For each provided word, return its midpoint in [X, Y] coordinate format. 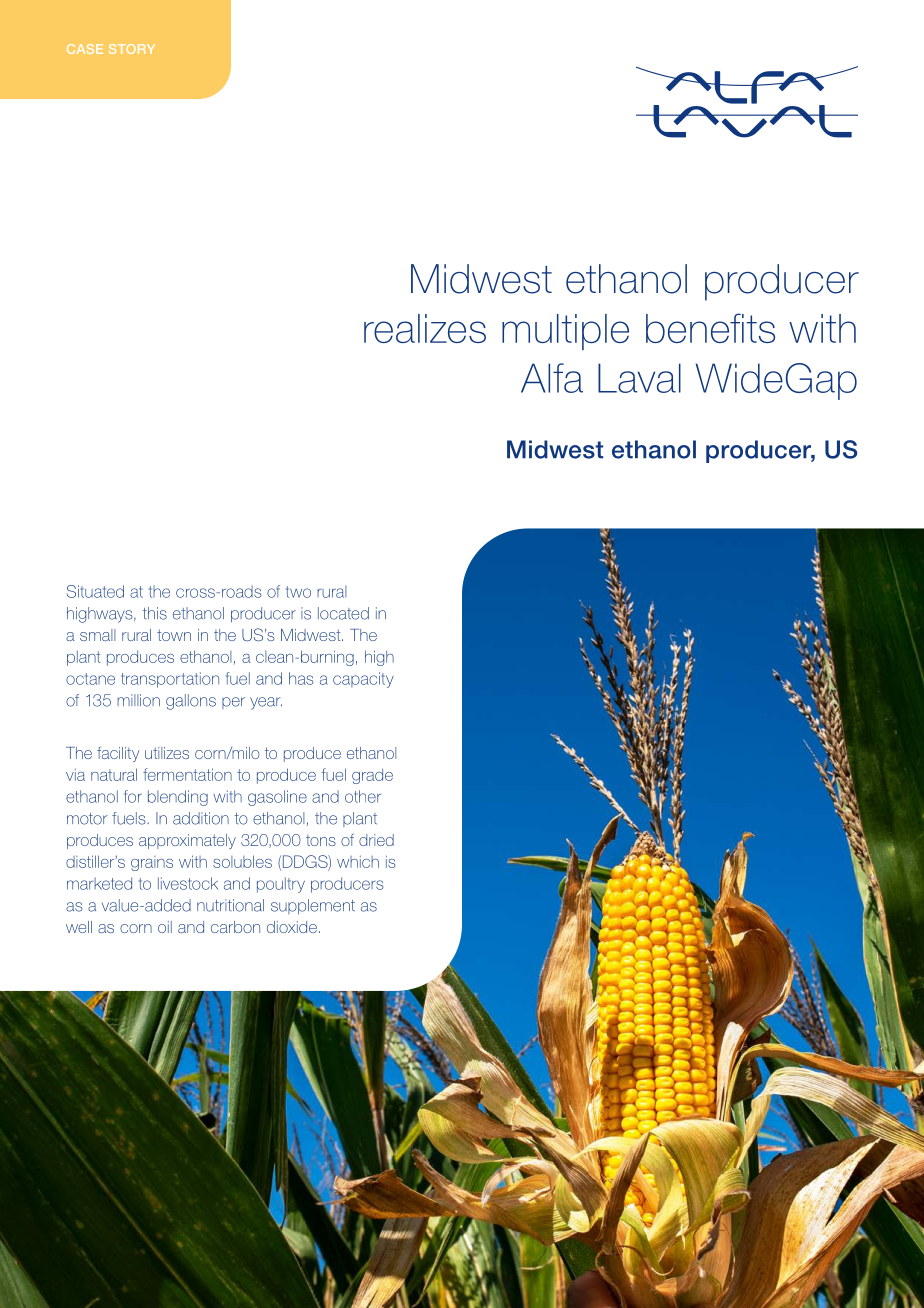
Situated [95, 591]
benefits [710, 328]
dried [376, 840]
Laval [639, 378]
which [358, 862]
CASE [85, 49]
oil [165, 927]
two [298, 592]
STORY [132, 49]
